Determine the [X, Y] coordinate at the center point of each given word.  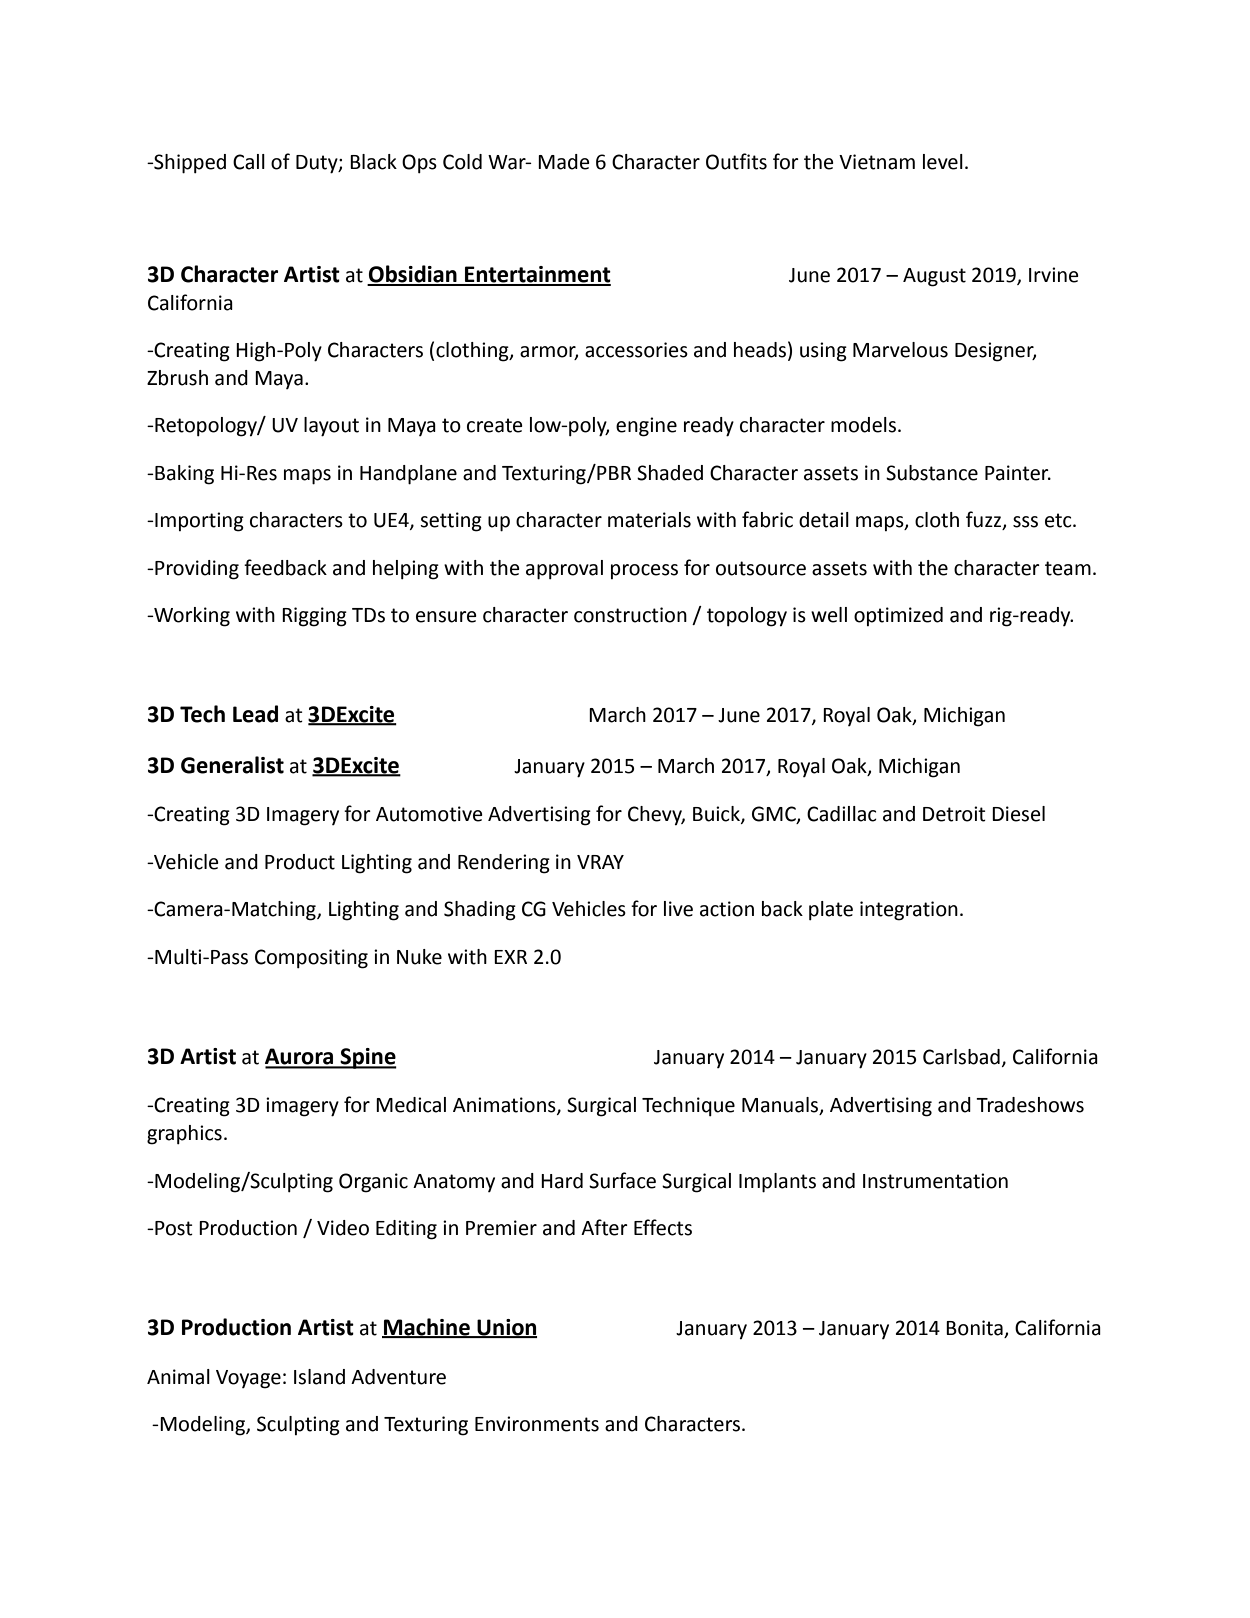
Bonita [975, 1329]
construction [630, 615]
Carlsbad [961, 1057]
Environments [537, 1424]
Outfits [736, 161]
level [943, 162]
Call [249, 162]
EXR [510, 957]
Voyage [248, 1379]
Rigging [314, 617]
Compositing [311, 959]
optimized [898, 616]
